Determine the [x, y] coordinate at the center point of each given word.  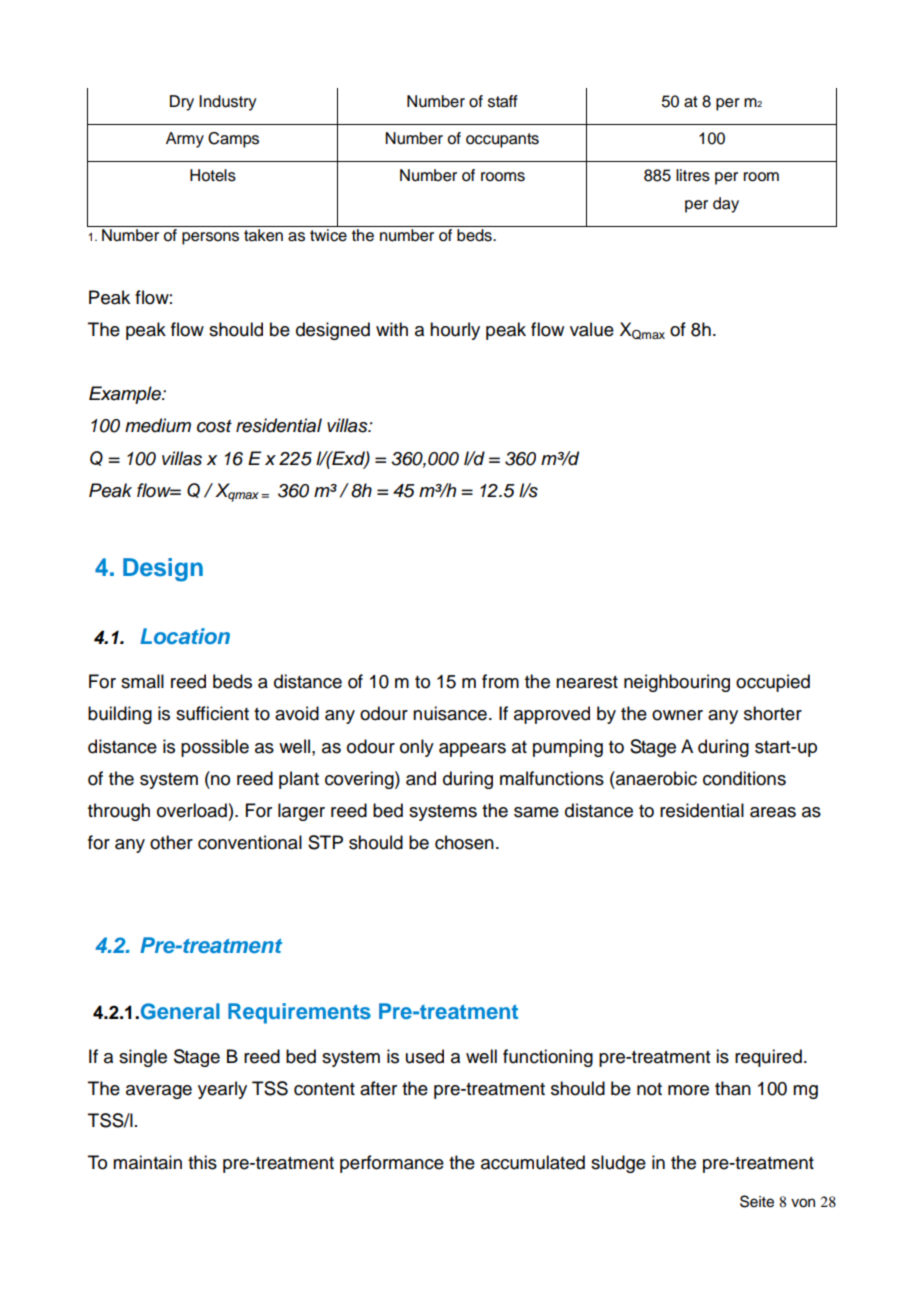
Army [185, 140]
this [202, 1162]
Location [185, 636]
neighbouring [677, 683]
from [500, 681]
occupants [502, 140]
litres [693, 175]
